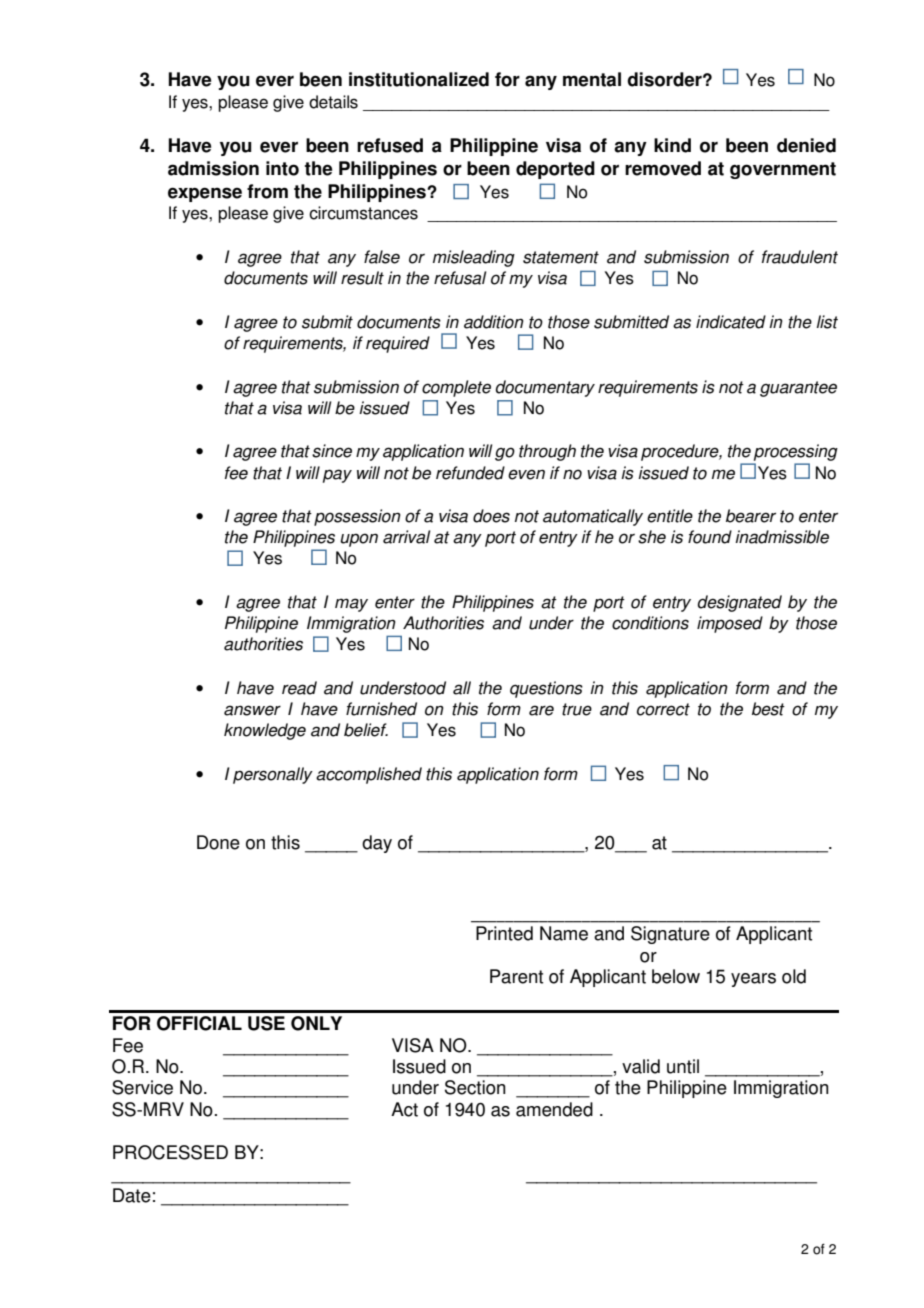 This document has height=1308, width=924. I want to click on questions, so click(546, 689).
